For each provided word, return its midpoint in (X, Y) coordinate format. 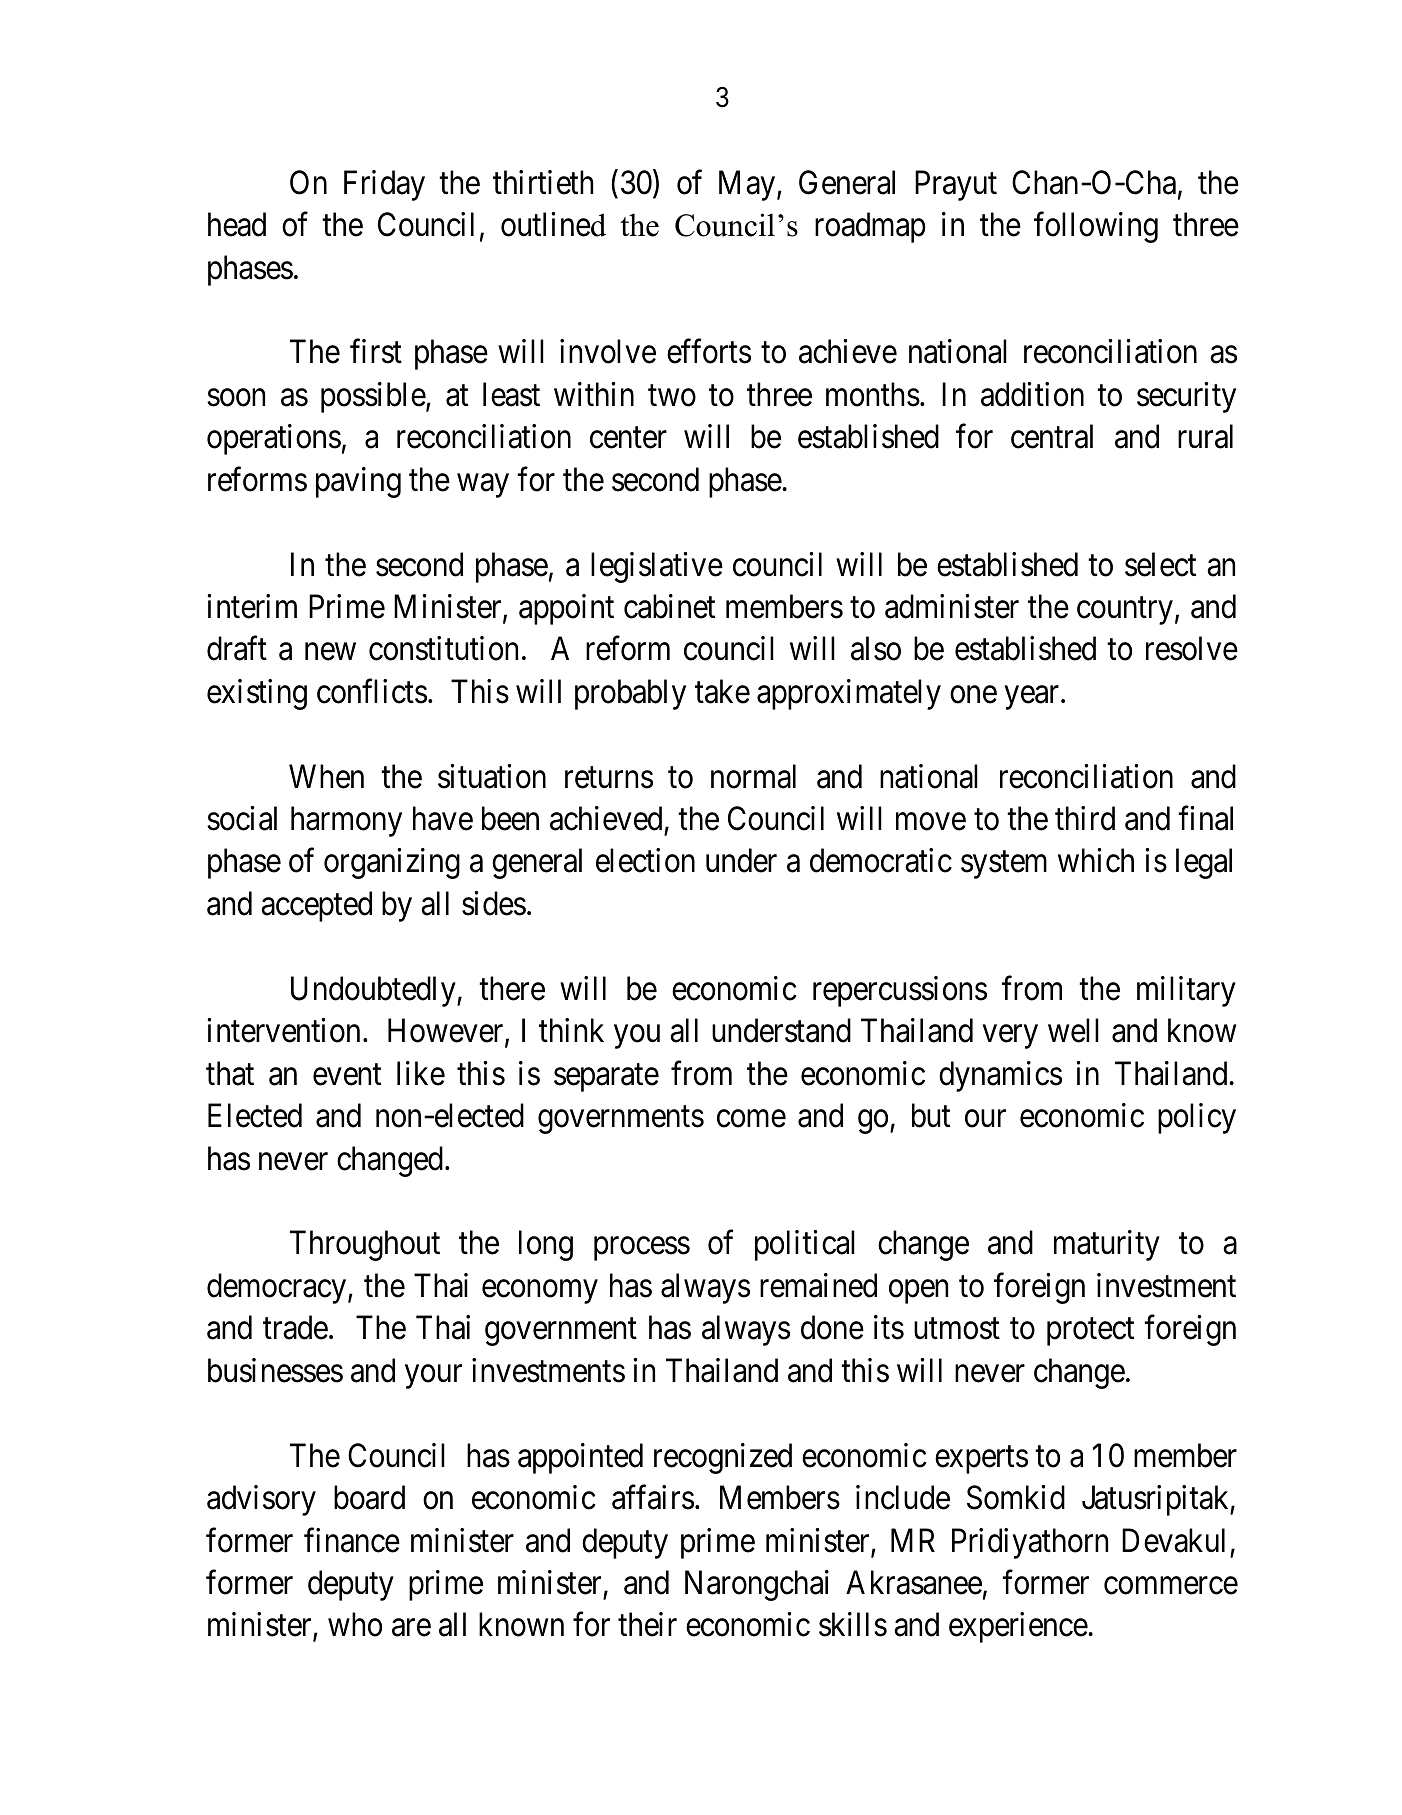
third (1085, 818)
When (326, 776)
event (347, 1075)
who (355, 1624)
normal (753, 776)
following (1096, 227)
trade (295, 1328)
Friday (384, 185)
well (1073, 1031)
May (748, 185)
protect (1090, 1332)
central (1052, 436)
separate (606, 1078)
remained (818, 1285)
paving (358, 482)
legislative (657, 567)
